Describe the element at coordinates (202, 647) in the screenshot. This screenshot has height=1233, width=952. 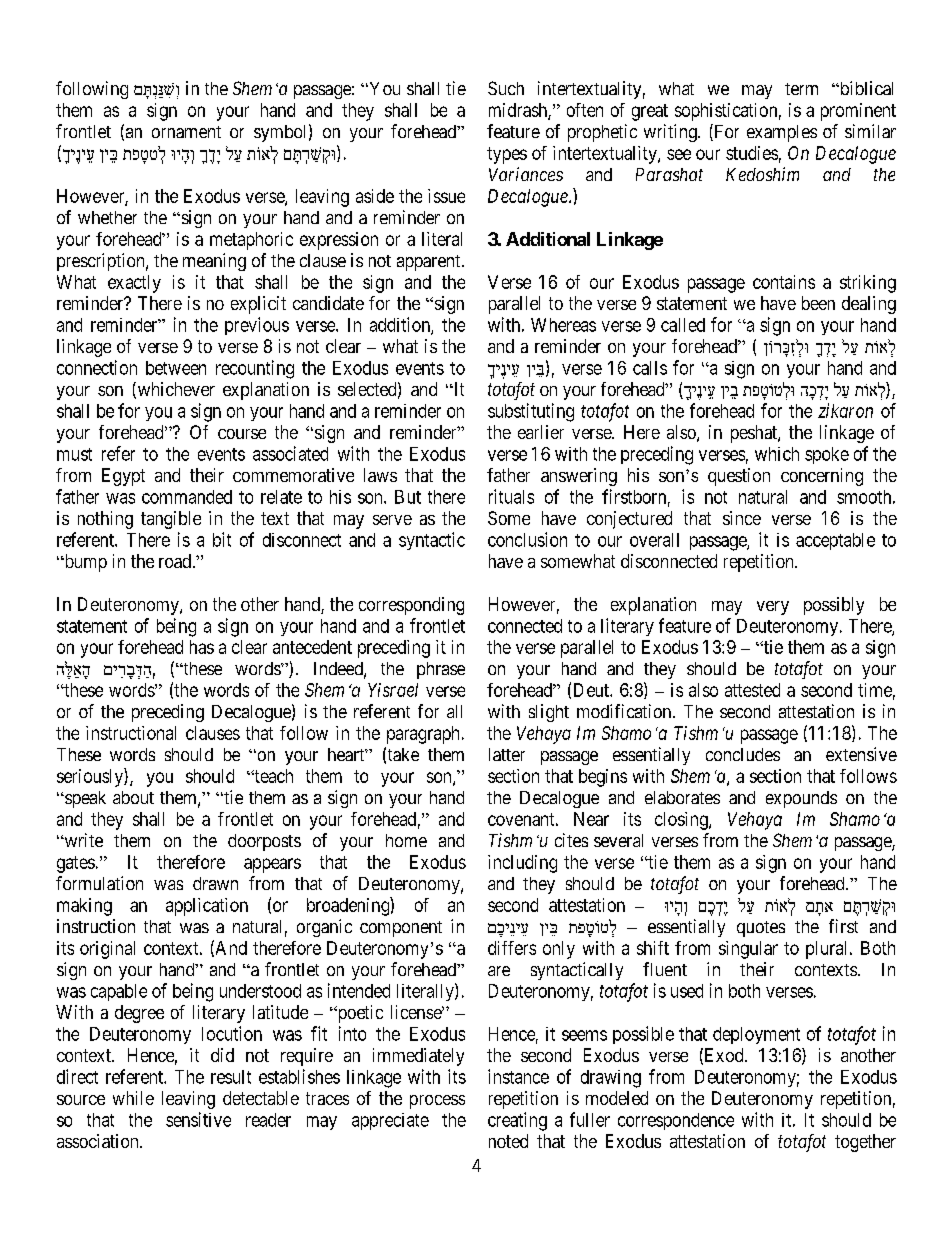
I see `has` at that location.
